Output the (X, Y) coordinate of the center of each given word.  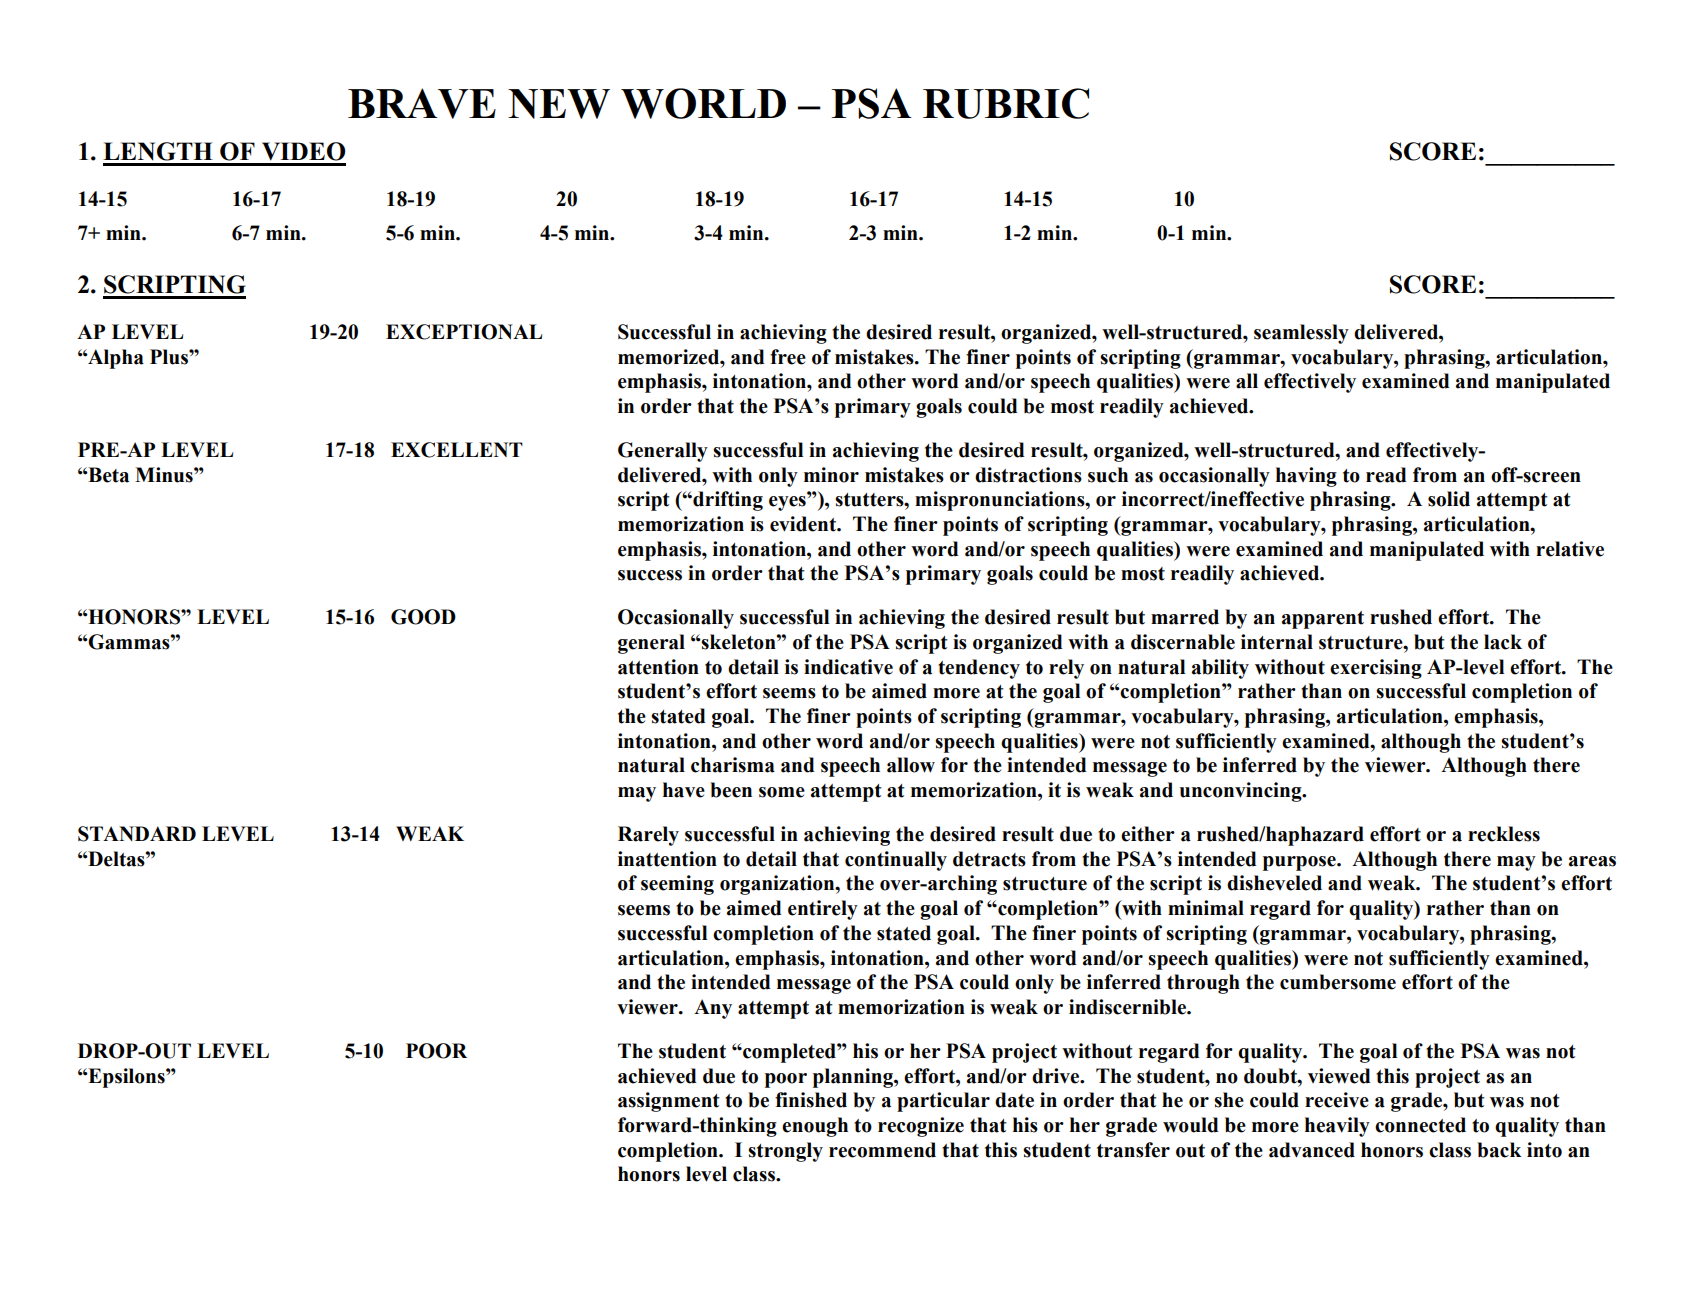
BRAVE (422, 103)
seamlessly (1301, 334)
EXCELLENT (457, 450)
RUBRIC (1006, 103)
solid (1449, 499)
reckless (1504, 834)
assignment (669, 1102)
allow (911, 765)
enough (815, 1127)
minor (831, 475)
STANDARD (137, 834)
